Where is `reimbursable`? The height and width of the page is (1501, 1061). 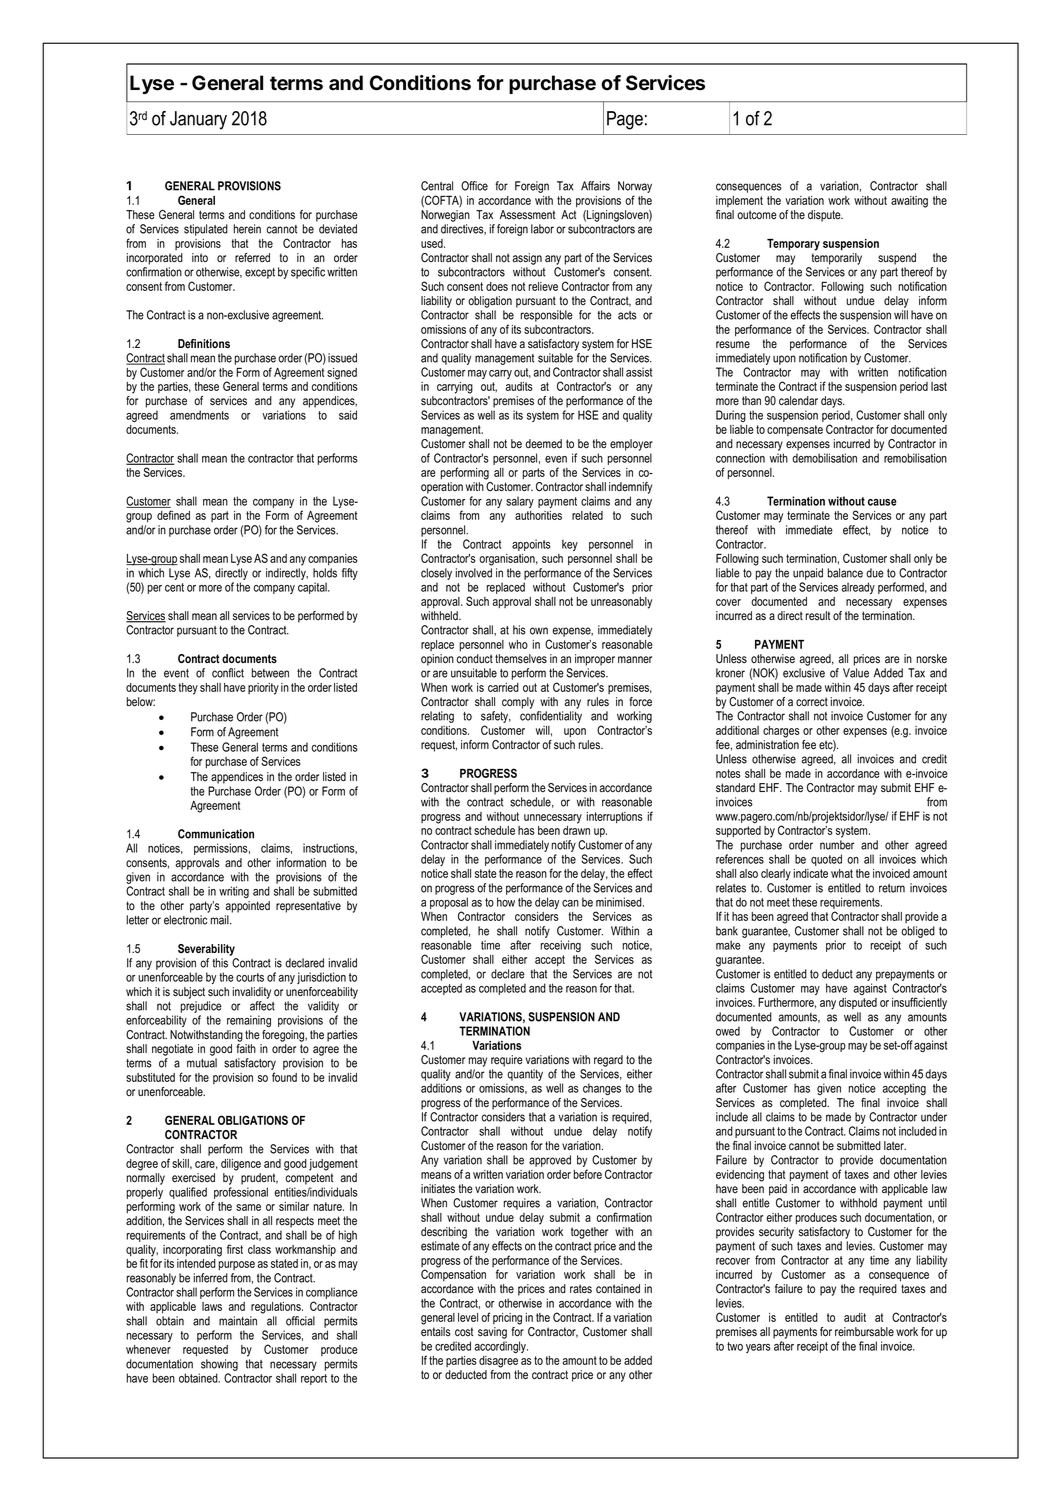
reimbursable is located at coordinates (864, 1332).
